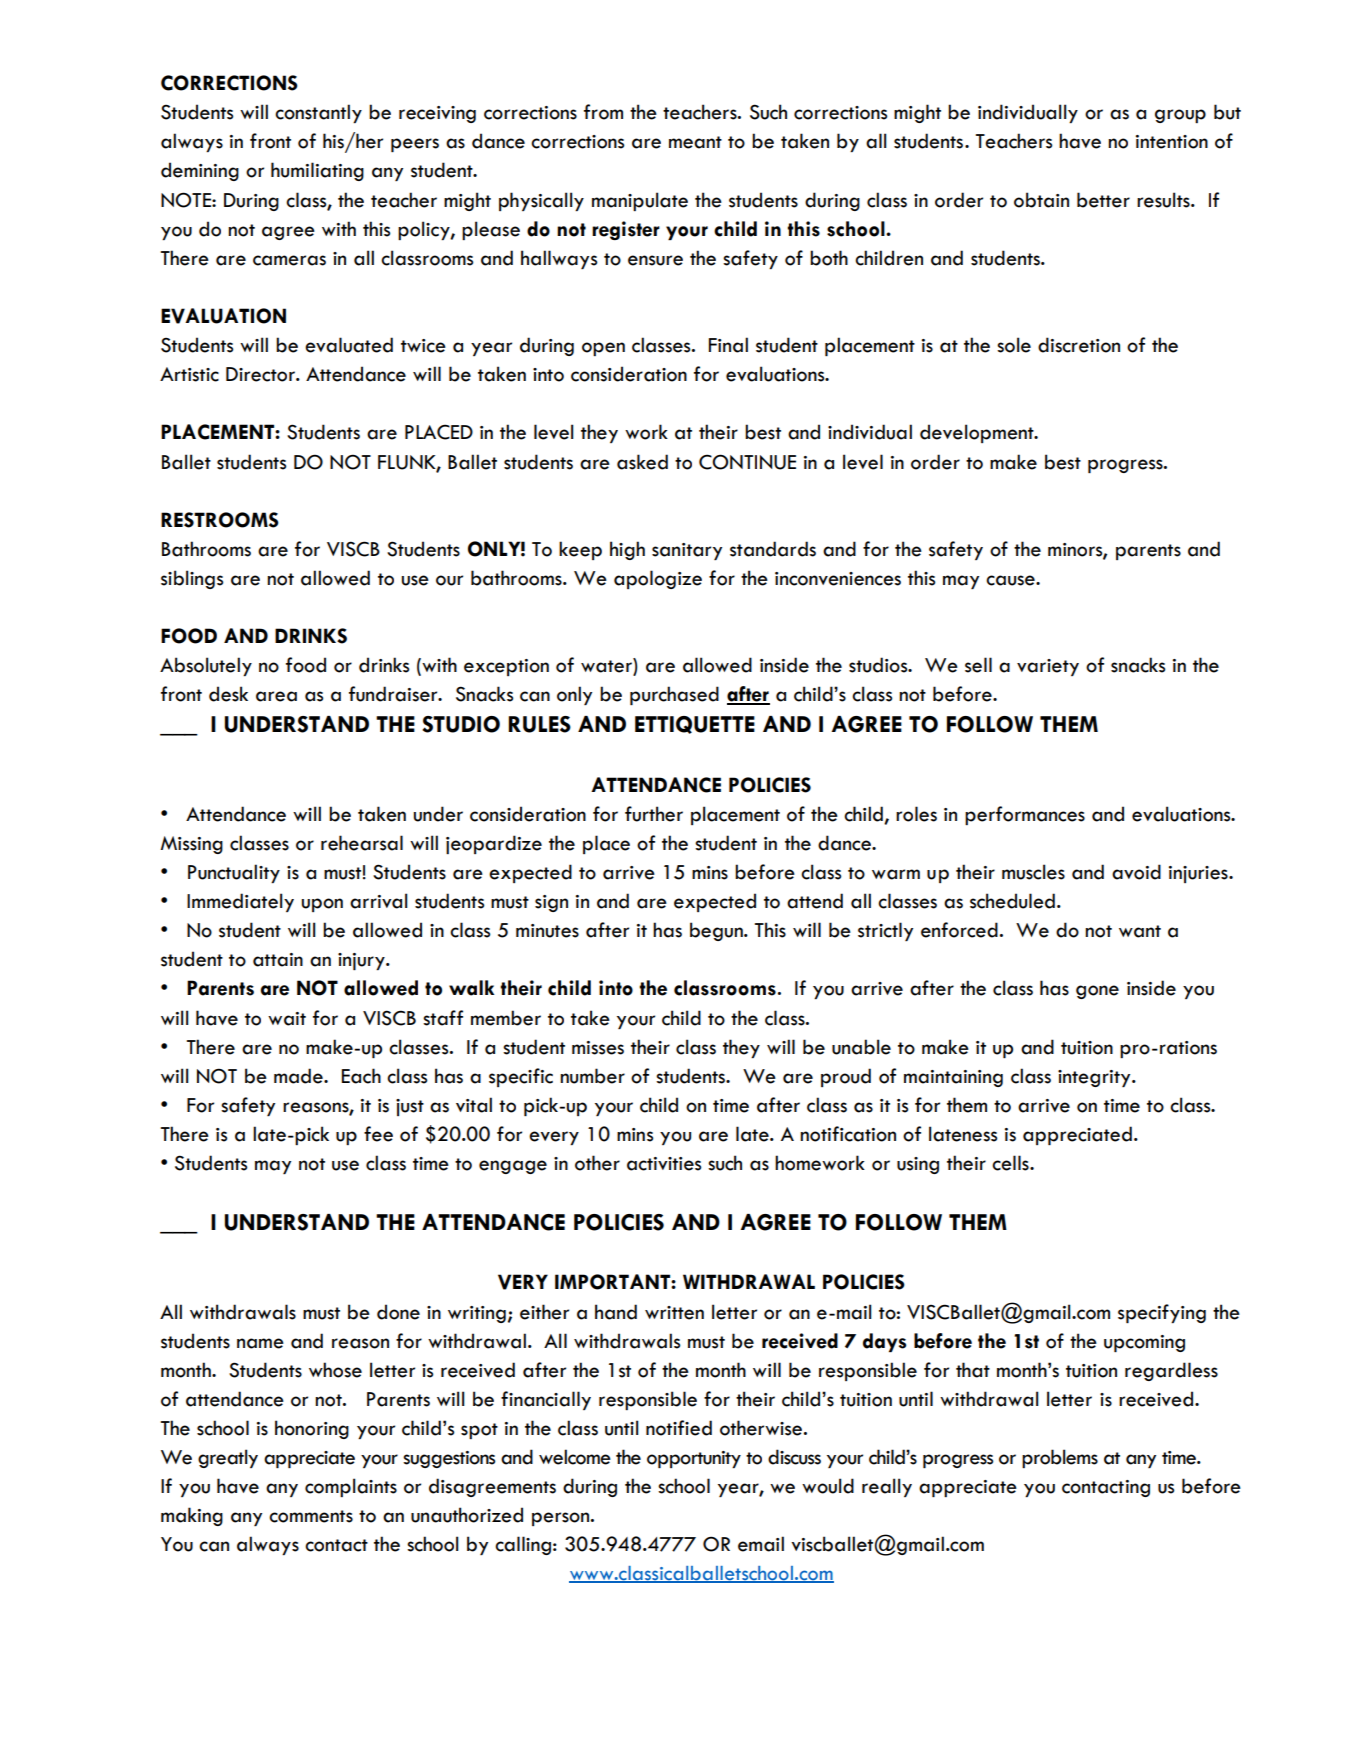 Image resolution: width=1363 pixels, height=1764 pixels. I want to click on comments, so click(311, 1516).
